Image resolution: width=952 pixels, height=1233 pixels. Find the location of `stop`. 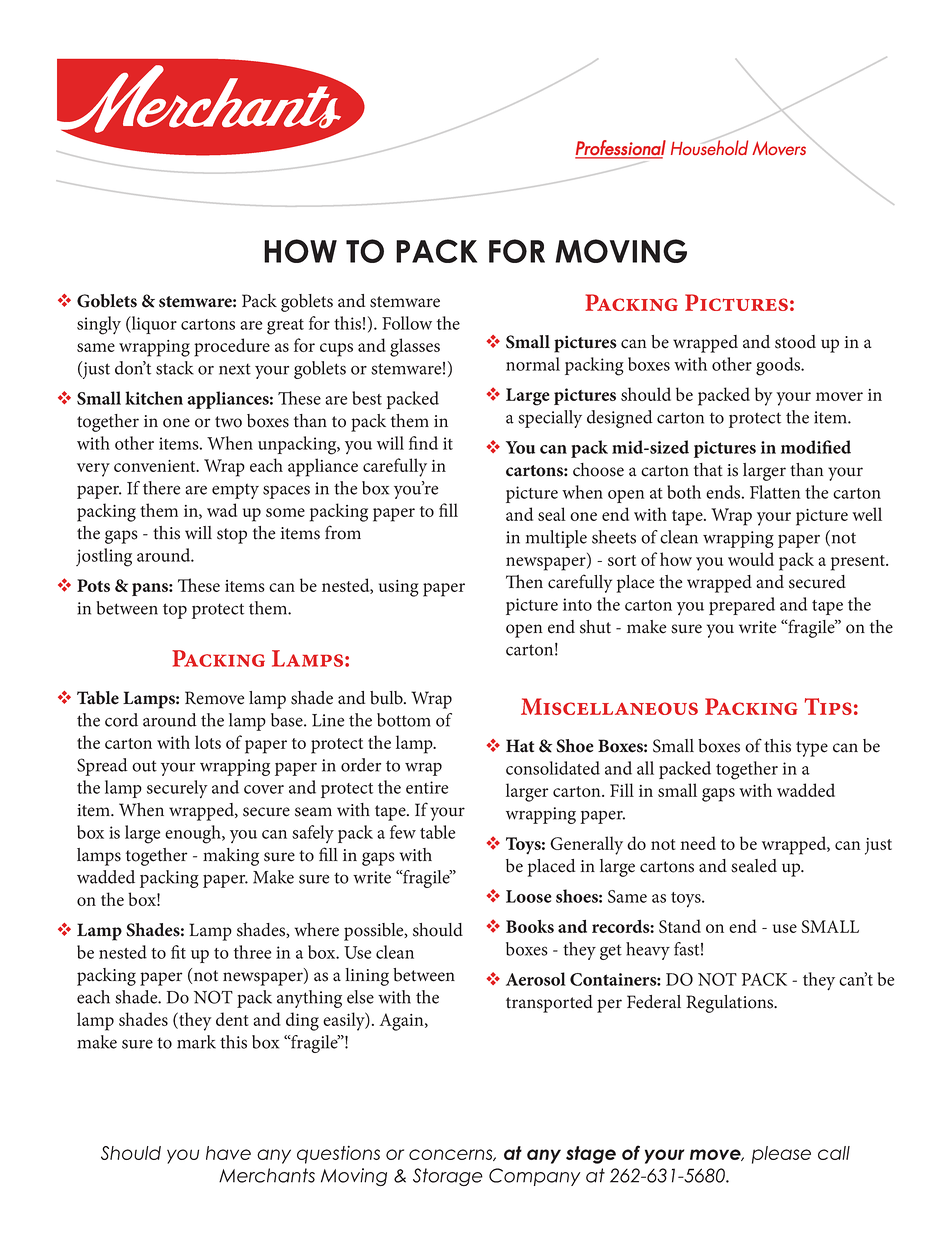

stop is located at coordinates (232, 536).
